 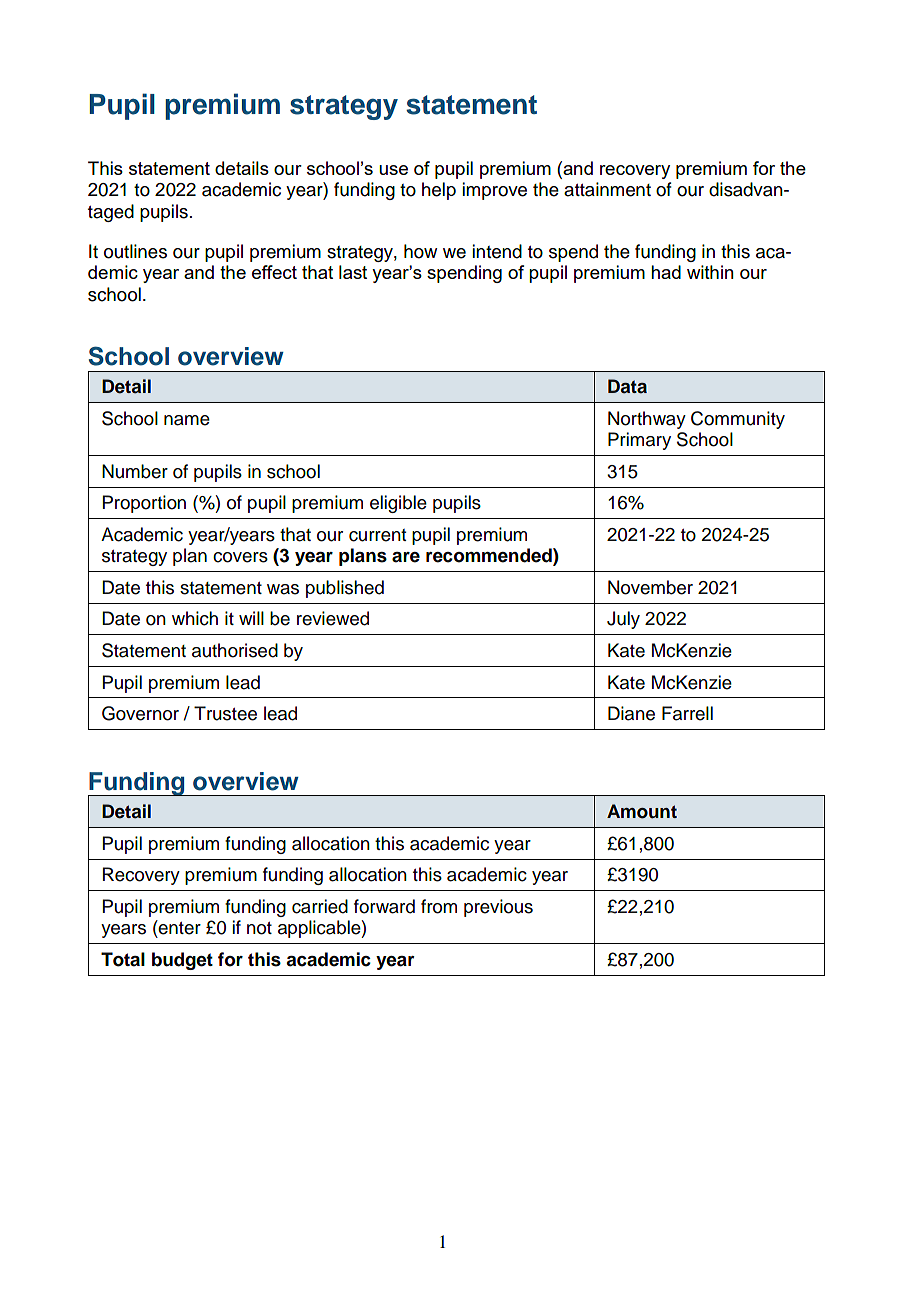 What do you see at coordinates (406, 557) in the image?
I see `are` at bounding box center [406, 557].
